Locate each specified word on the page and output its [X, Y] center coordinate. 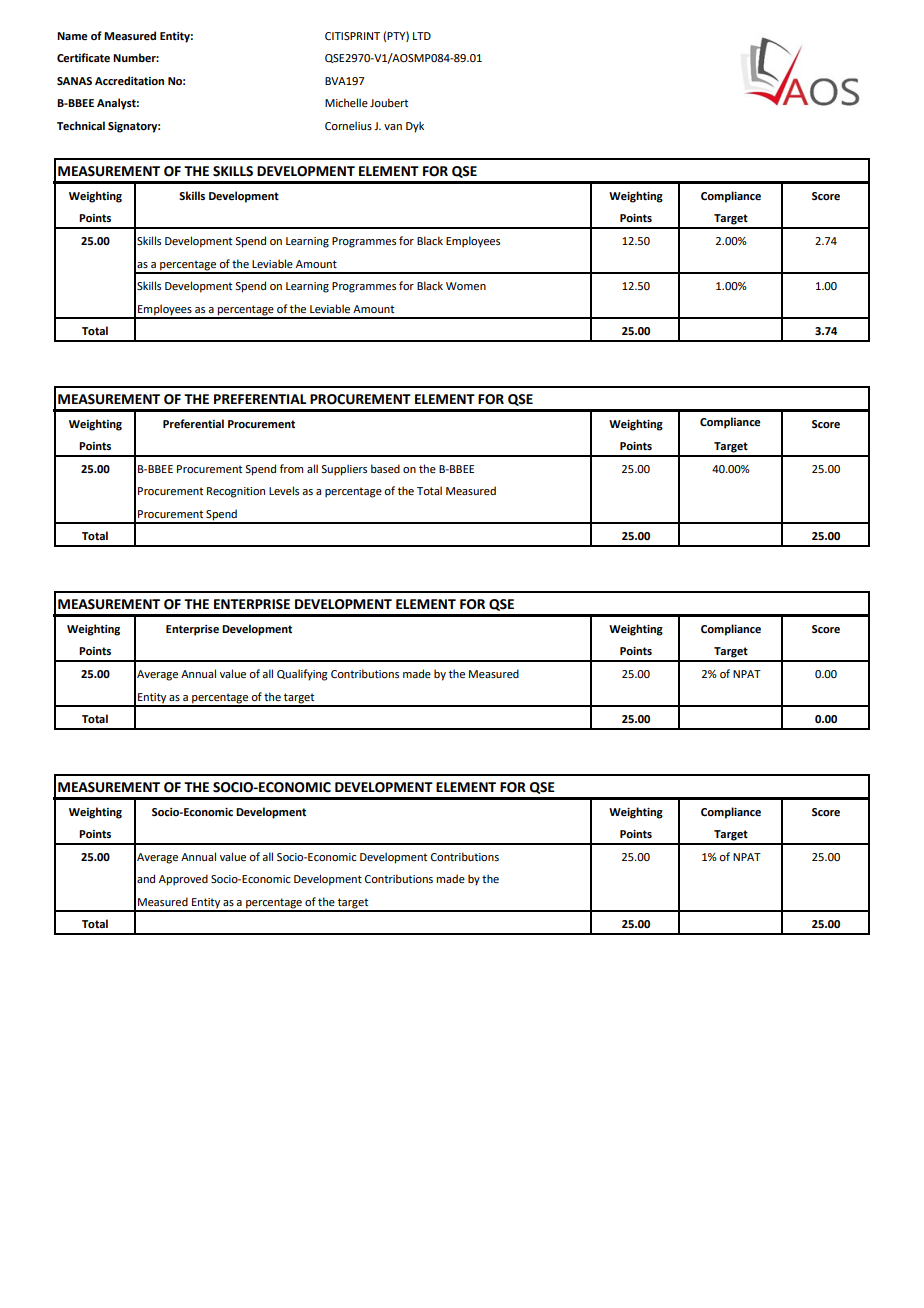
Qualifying [302, 675]
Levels [284, 490]
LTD [422, 36]
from [291, 468]
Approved [183, 880]
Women [466, 286]
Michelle [346, 102]
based [385, 468]
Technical [81, 126]
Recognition [236, 492]
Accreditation [129, 80]
